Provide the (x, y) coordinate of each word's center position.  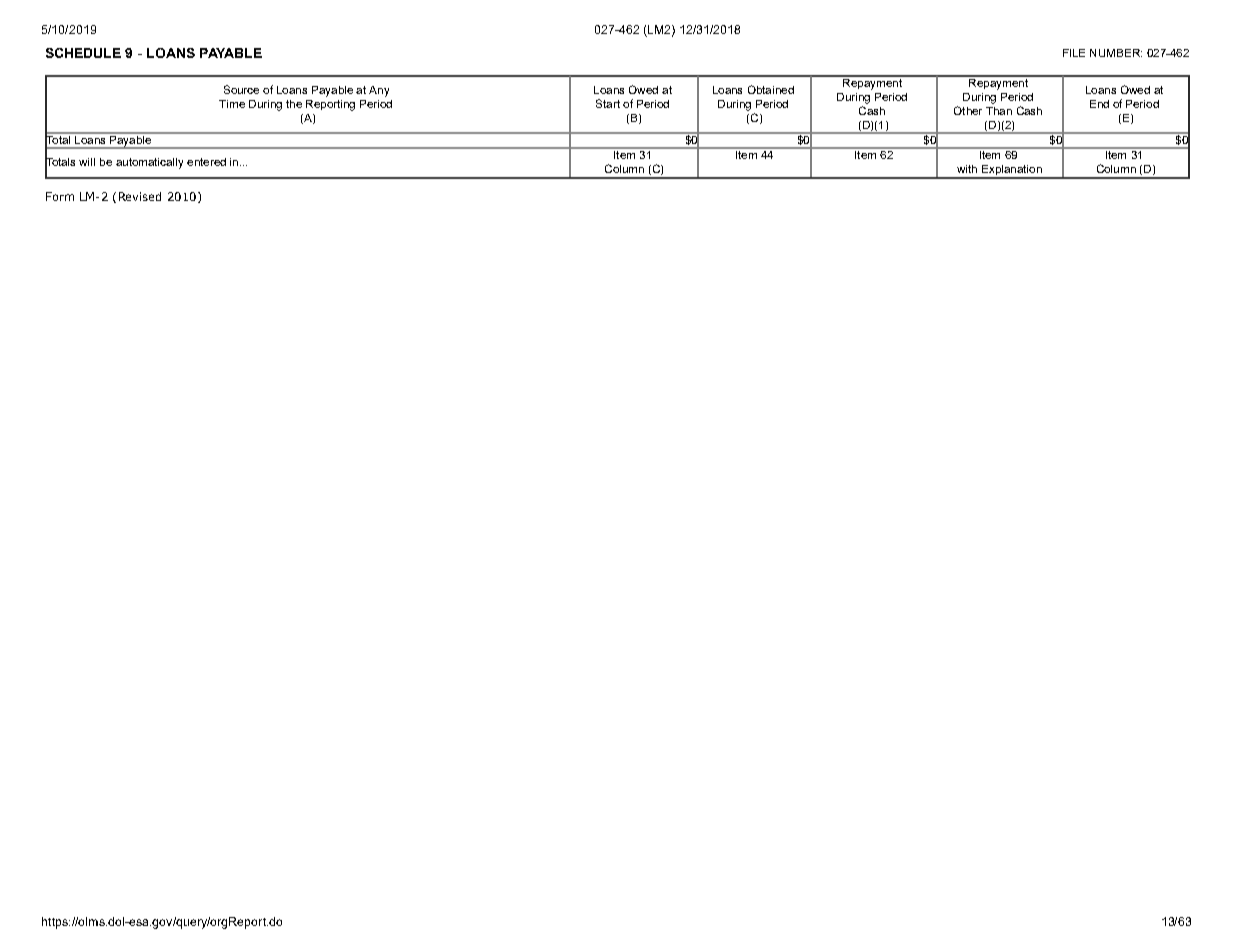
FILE (1074, 53)
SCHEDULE (83, 53)
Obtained (771, 89)
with (967, 169)
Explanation (1012, 171)
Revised (140, 196)
